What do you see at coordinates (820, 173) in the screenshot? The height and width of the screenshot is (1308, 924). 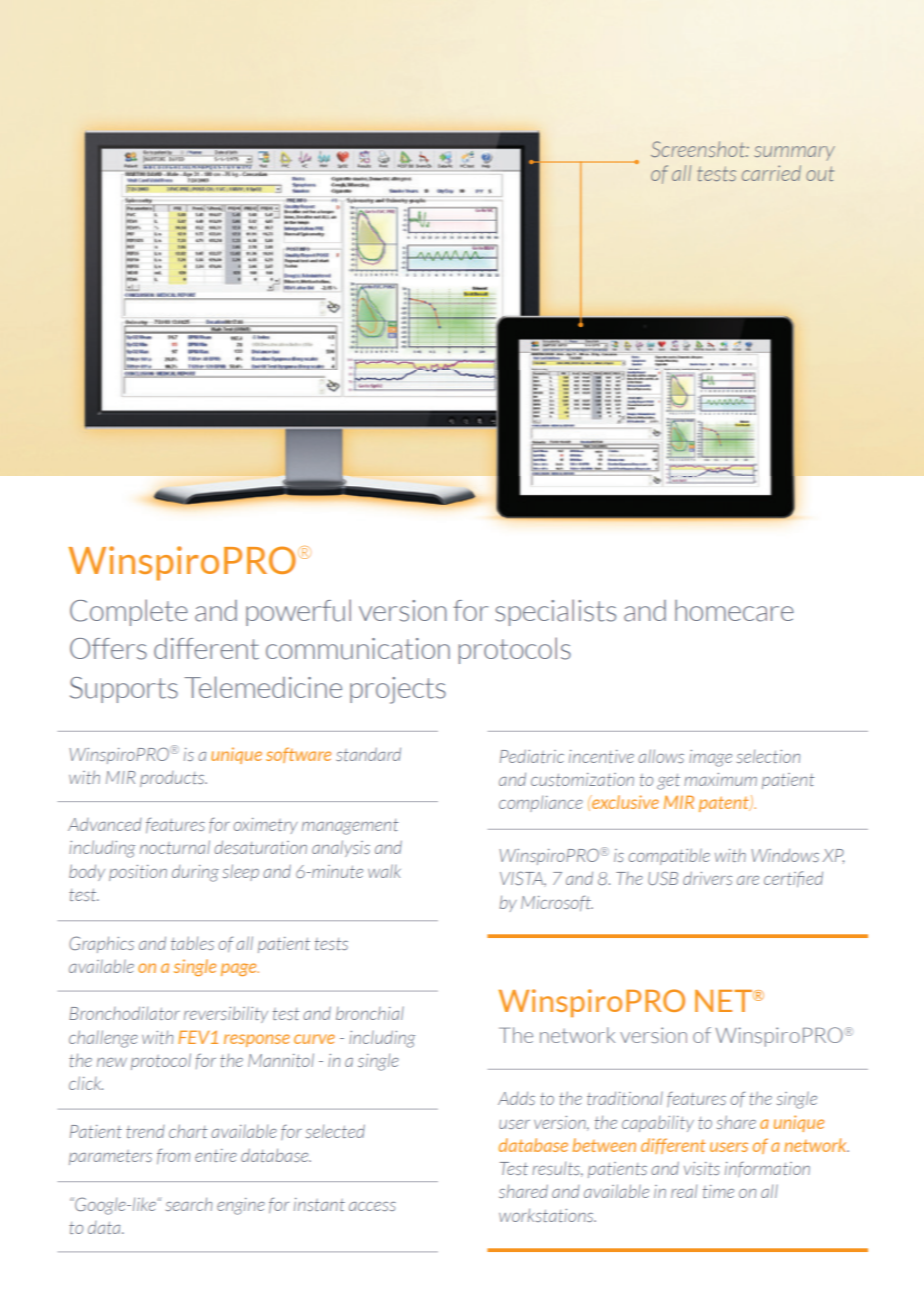 I see `out` at bounding box center [820, 173].
